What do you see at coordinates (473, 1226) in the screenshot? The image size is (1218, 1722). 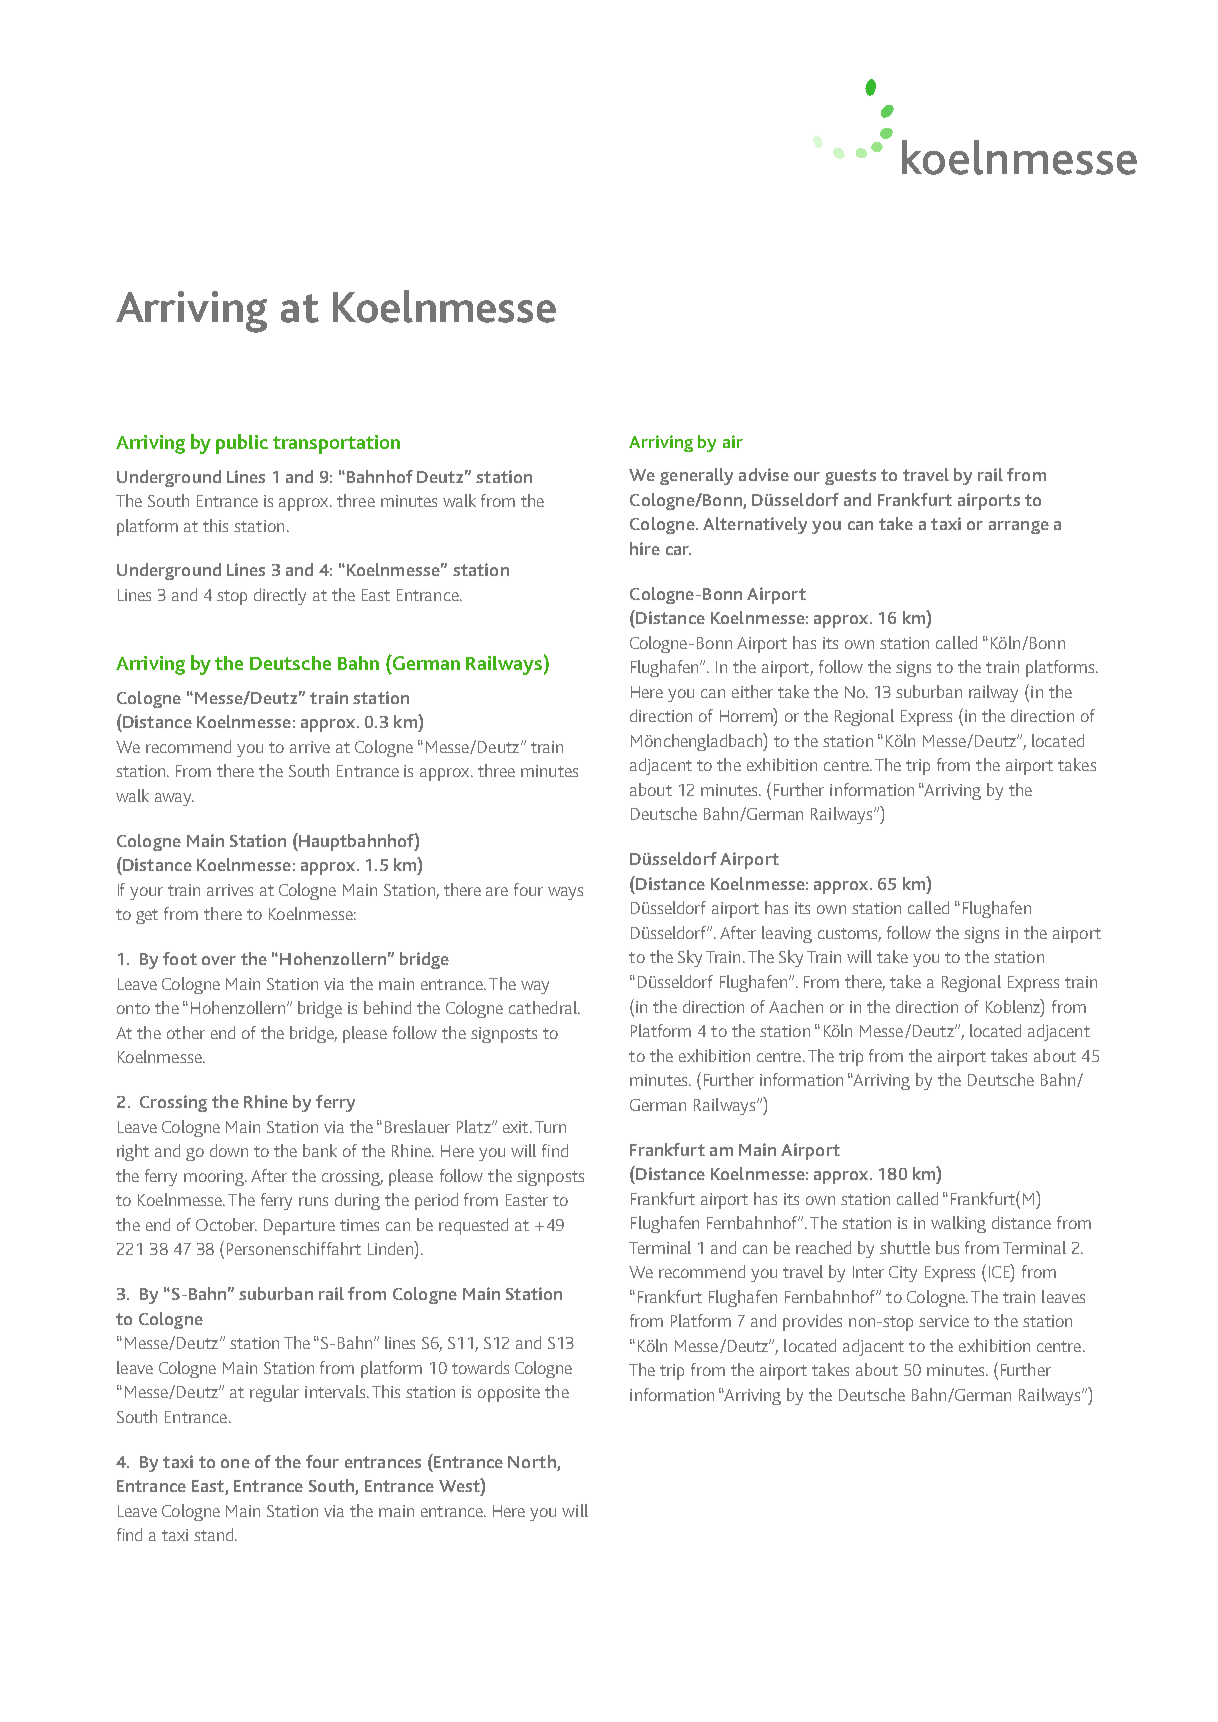 I see `requested` at bounding box center [473, 1226].
